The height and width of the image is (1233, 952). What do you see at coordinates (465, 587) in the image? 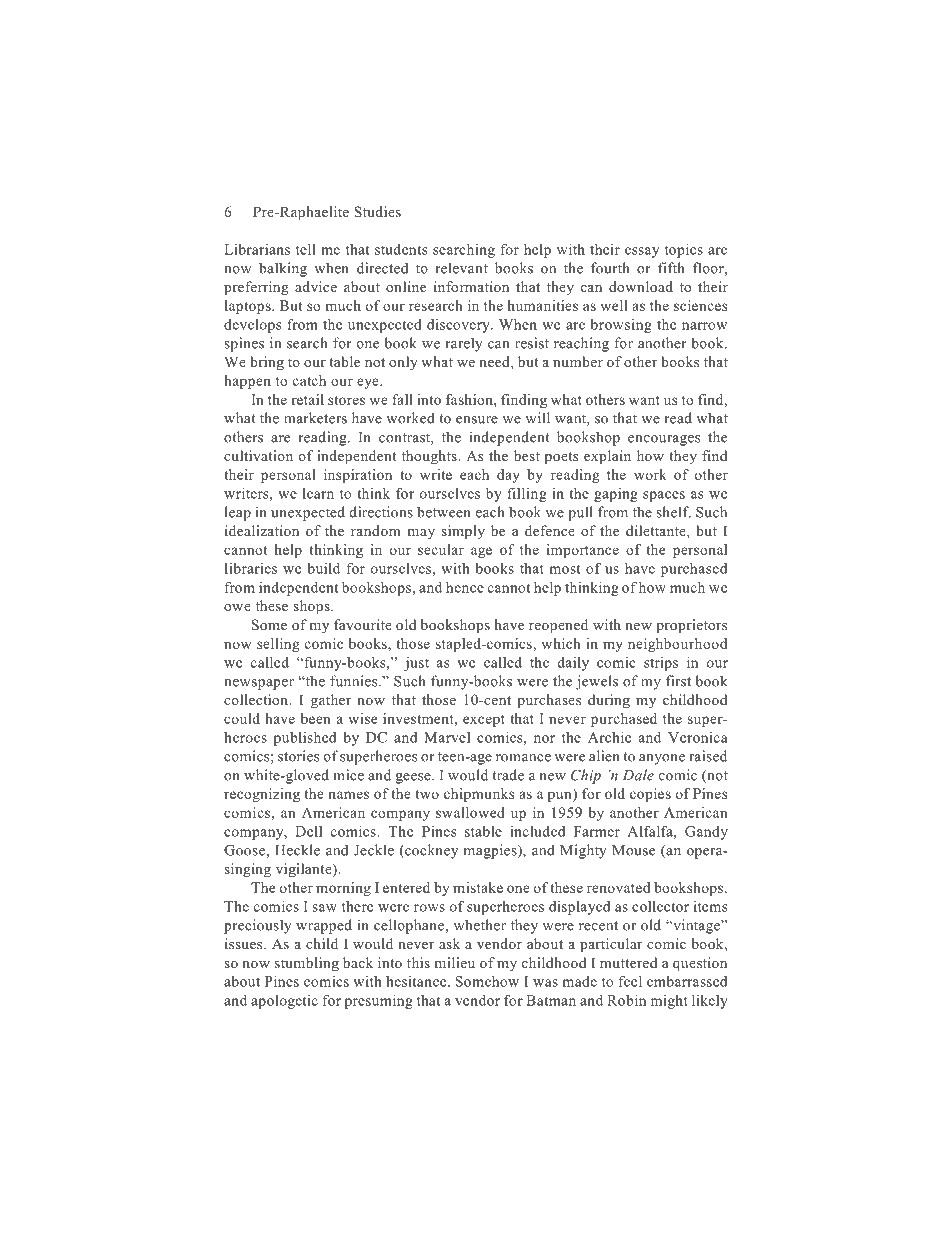
I see `hence` at bounding box center [465, 587].
